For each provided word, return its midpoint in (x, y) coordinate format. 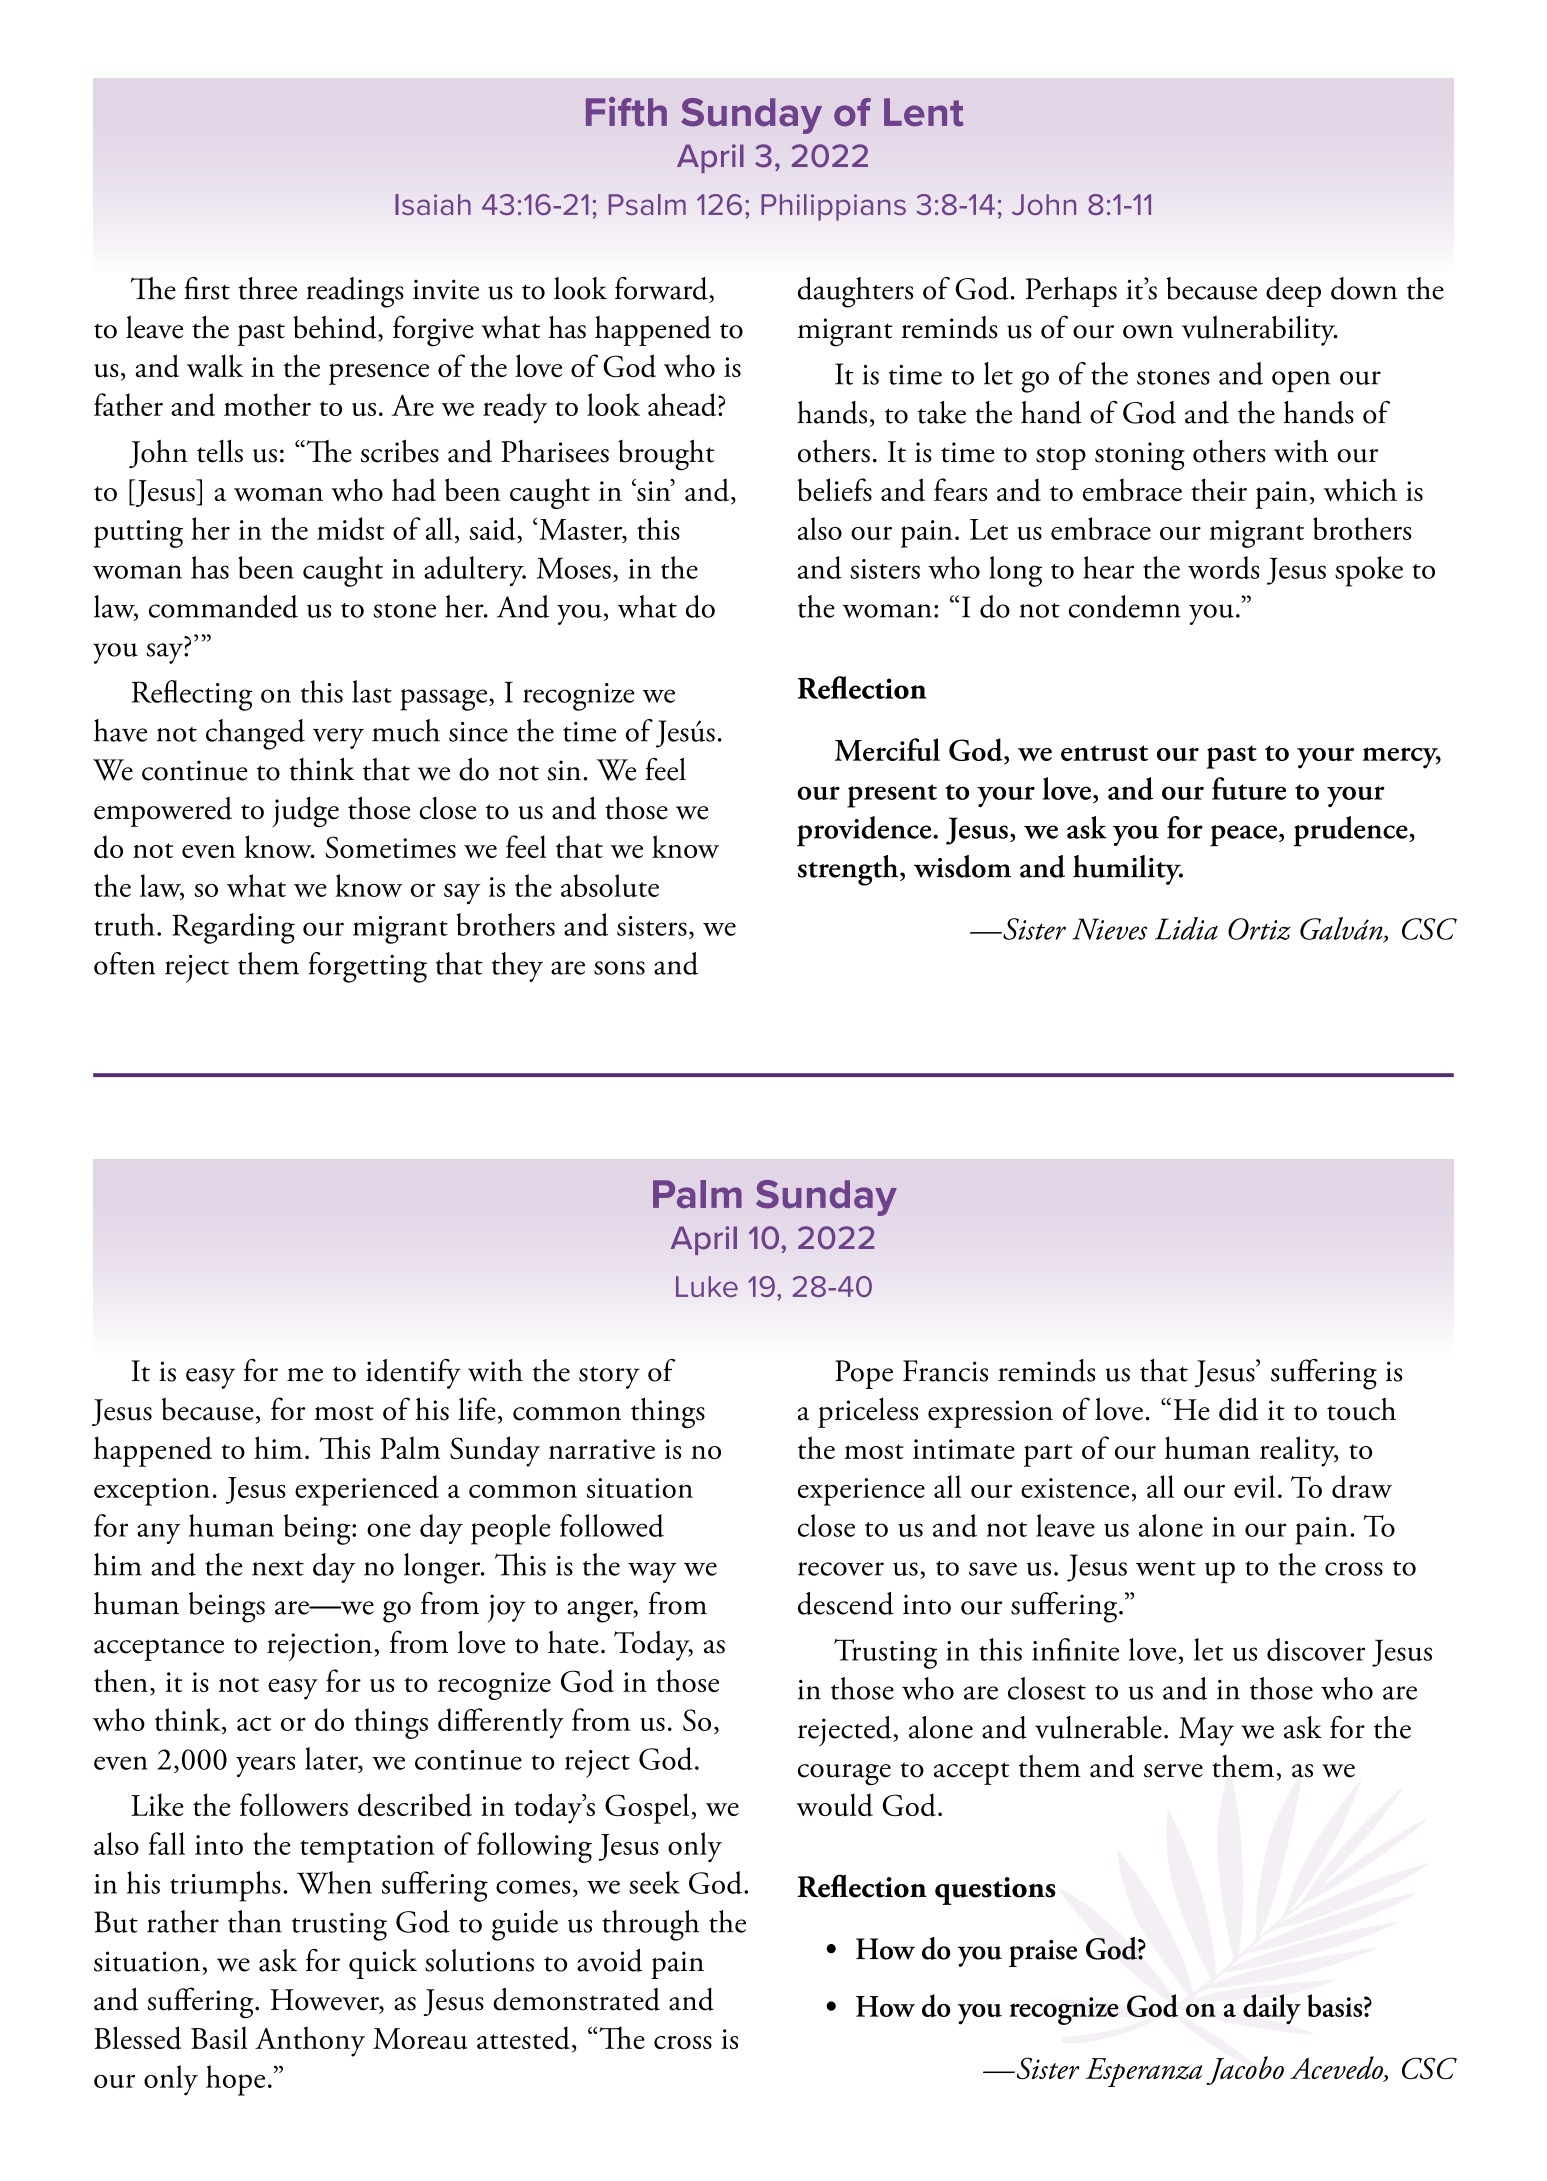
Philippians (833, 207)
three (267, 288)
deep (1293, 292)
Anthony (310, 2041)
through (650, 1925)
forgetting (368, 967)
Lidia (1186, 928)
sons (619, 968)
